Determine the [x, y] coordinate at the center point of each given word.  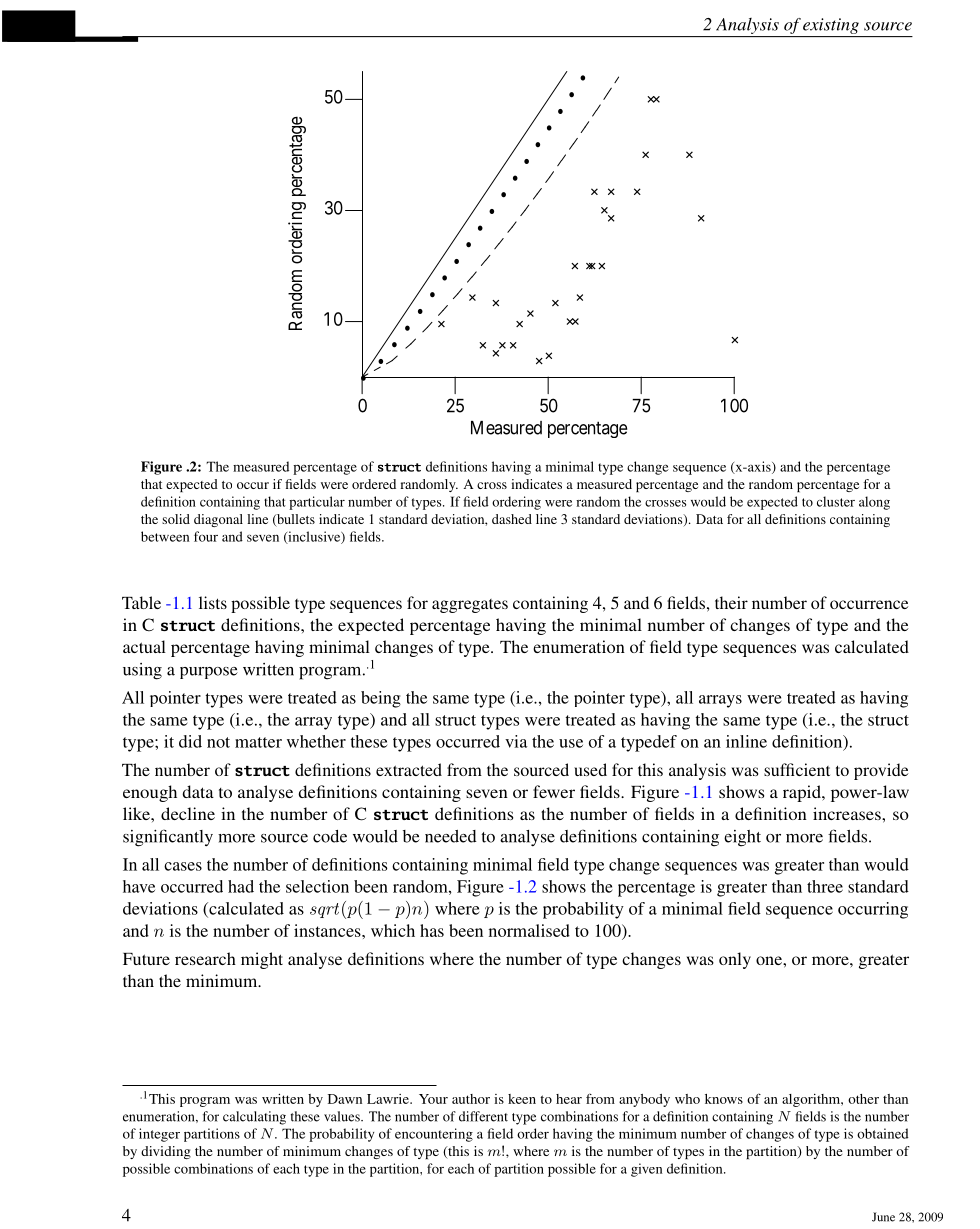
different [483, 1116]
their [731, 602]
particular [317, 503]
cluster [836, 501]
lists [213, 602]
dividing [166, 1152]
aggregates [470, 606]
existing [831, 26]
